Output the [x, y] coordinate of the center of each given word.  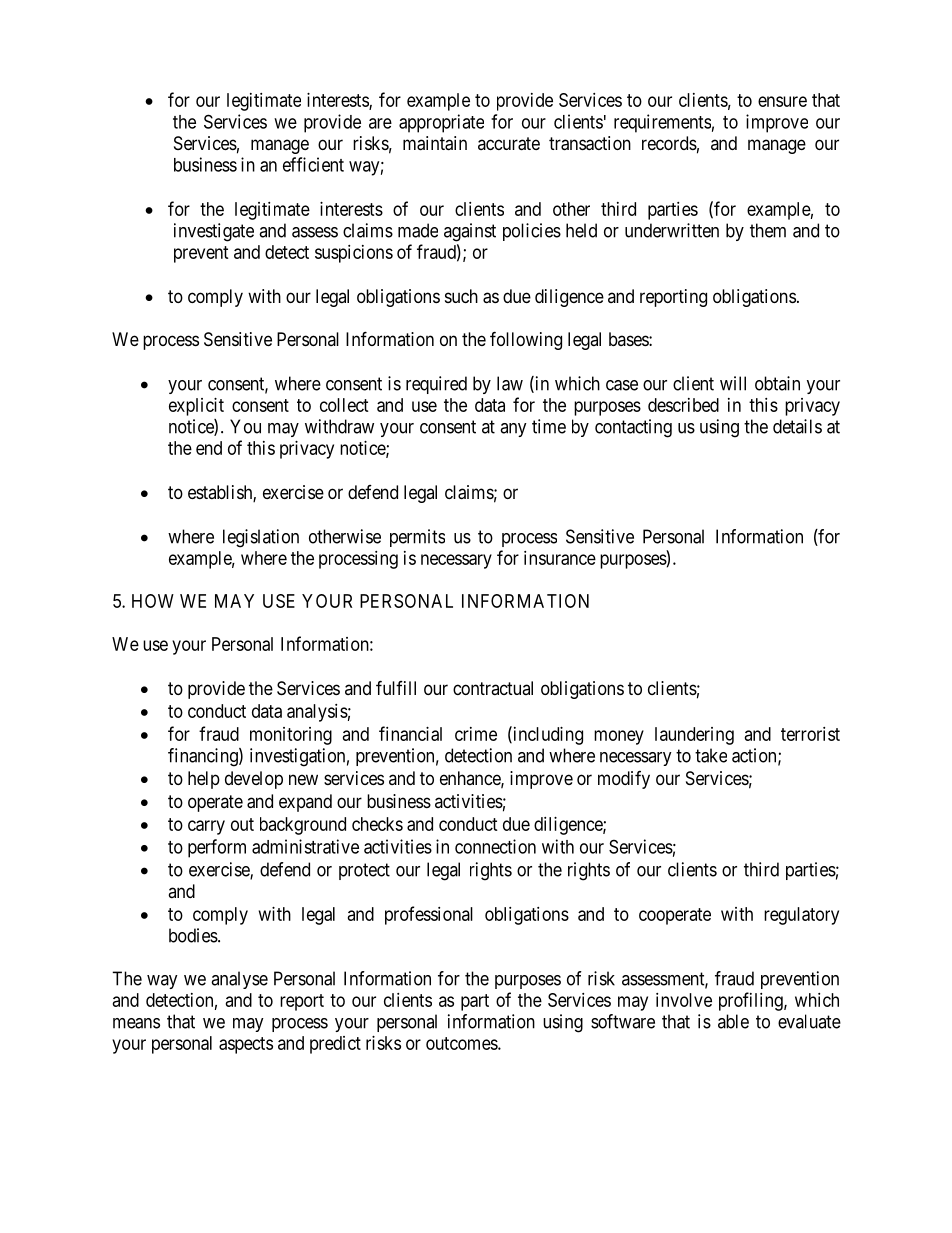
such [461, 296]
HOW [153, 601]
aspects [246, 1045]
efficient [313, 164]
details [797, 426]
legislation [261, 538]
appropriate [441, 123]
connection [495, 846]
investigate [214, 232]
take [711, 755]
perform [217, 848]
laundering [694, 736]
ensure [782, 101]
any [513, 430]
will [733, 383]
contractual [493, 688]
